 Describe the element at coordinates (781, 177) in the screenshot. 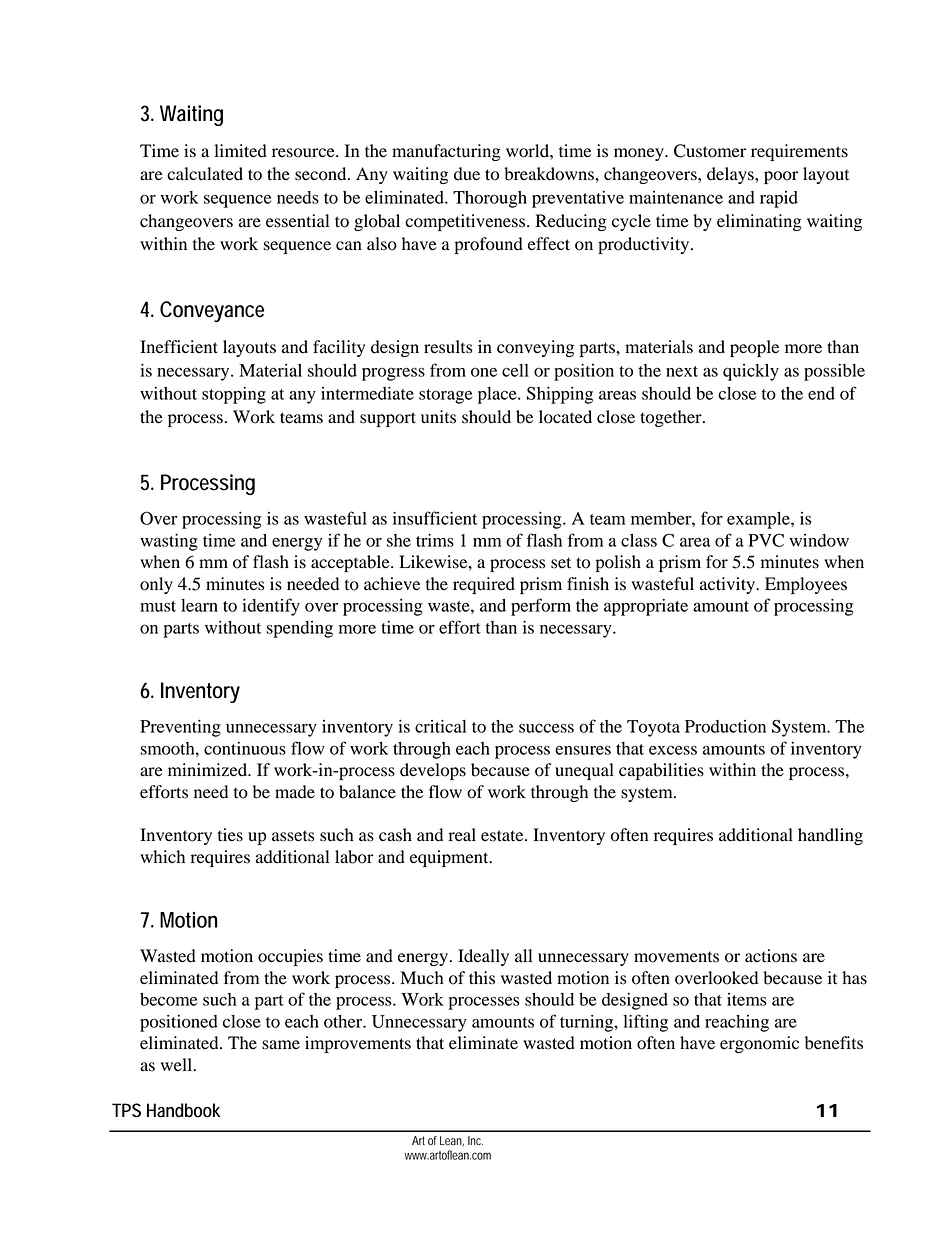

I see `poor` at that location.
